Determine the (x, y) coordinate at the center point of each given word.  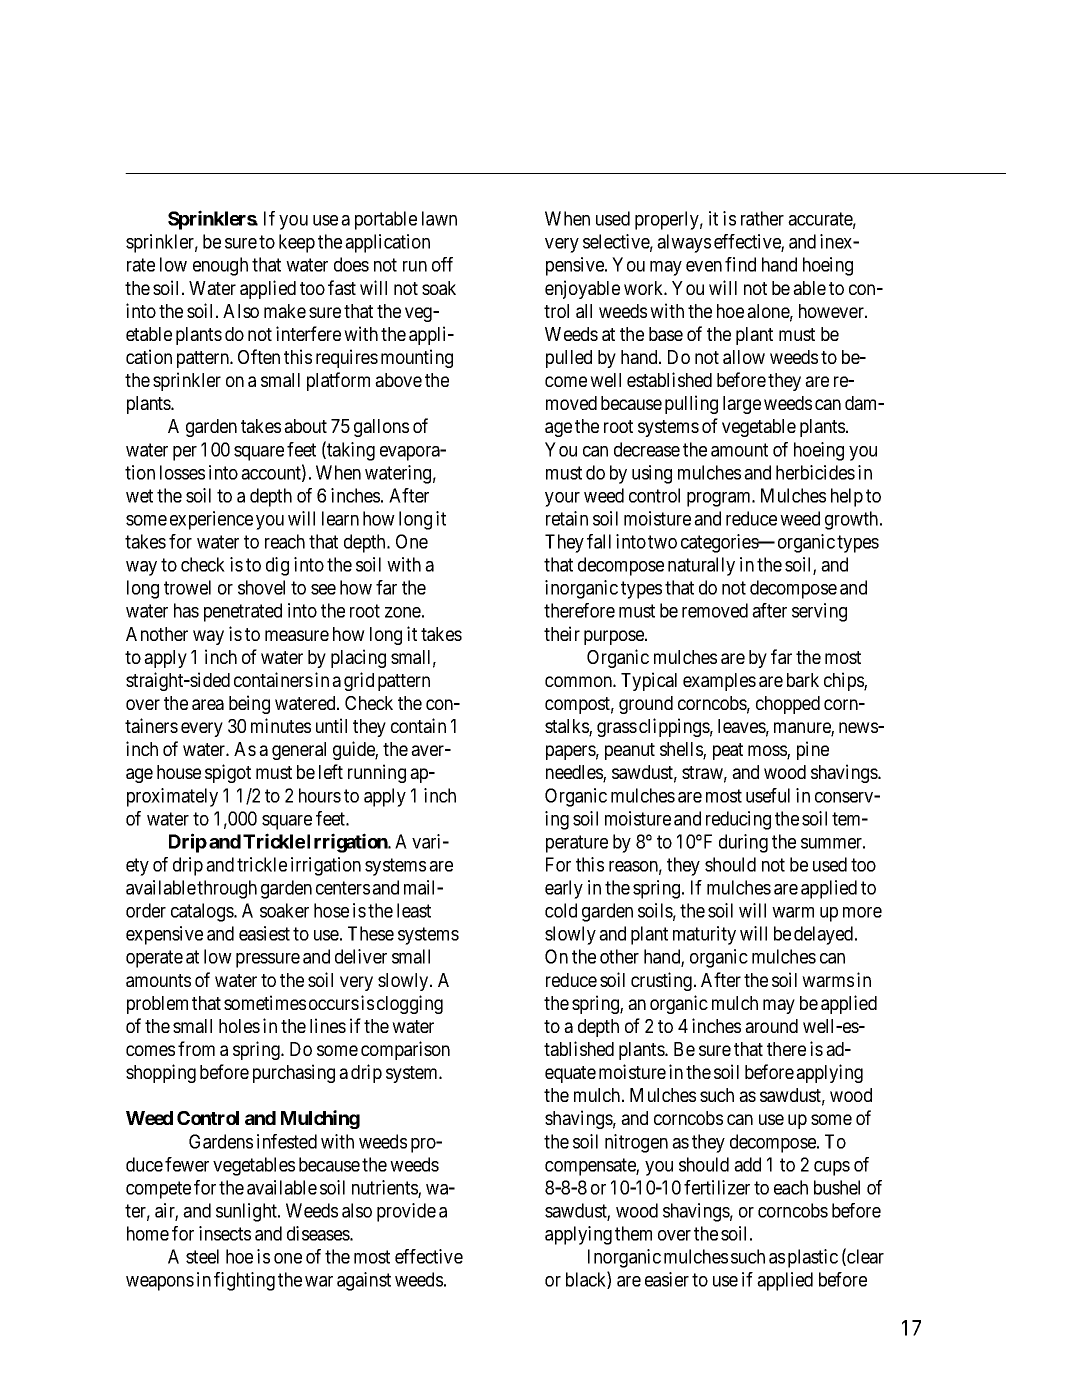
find (740, 264)
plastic (813, 1258)
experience (211, 520)
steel (202, 1256)
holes (239, 1026)
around (771, 1026)
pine (813, 750)
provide (406, 1212)
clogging (410, 1004)
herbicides (815, 472)
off (442, 264)
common (579, 681)
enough (220, 266)
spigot (228, 773)
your (562, 499)
